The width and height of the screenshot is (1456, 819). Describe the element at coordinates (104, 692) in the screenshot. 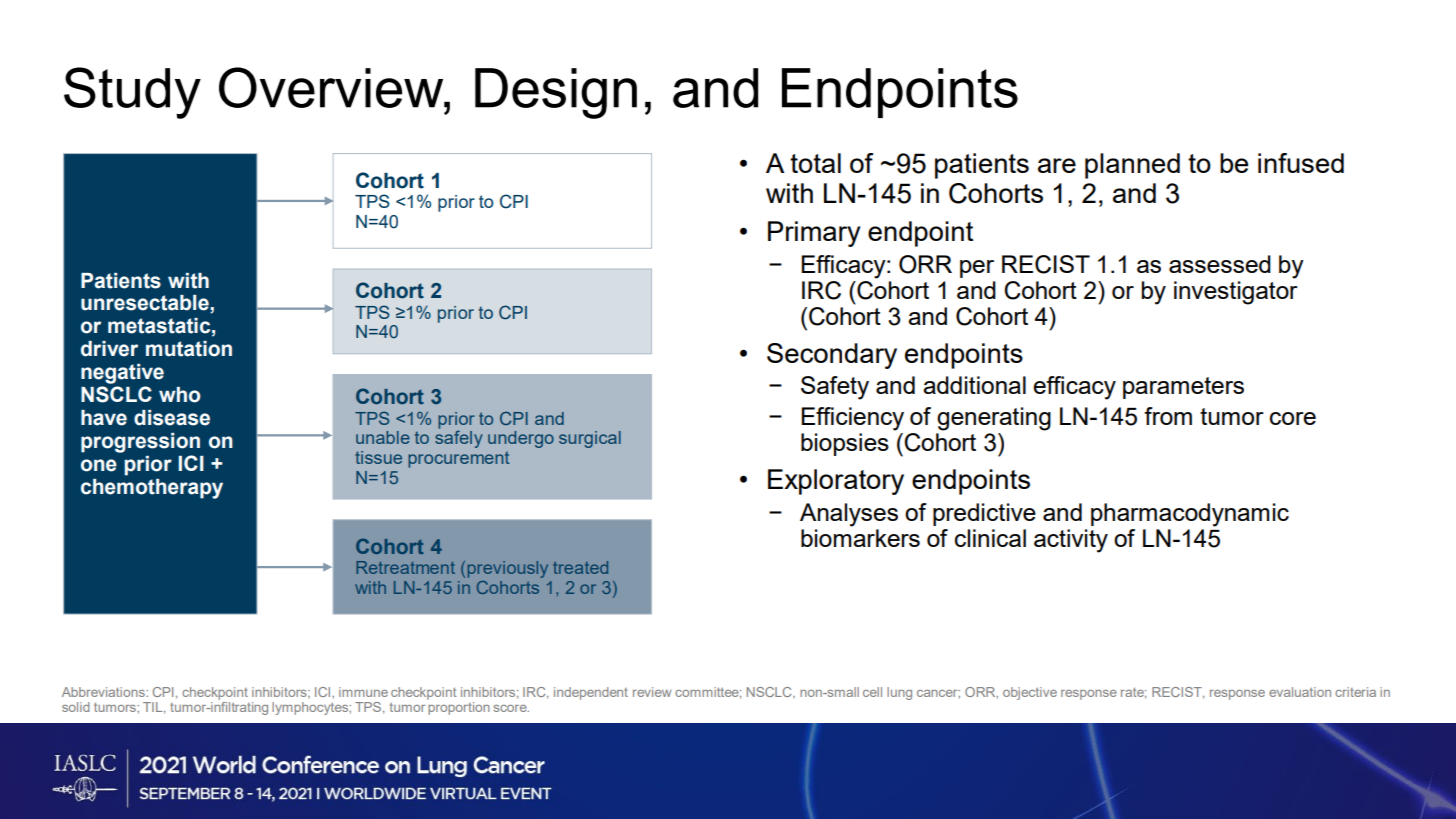

I see `Abbreviations` at that location.
